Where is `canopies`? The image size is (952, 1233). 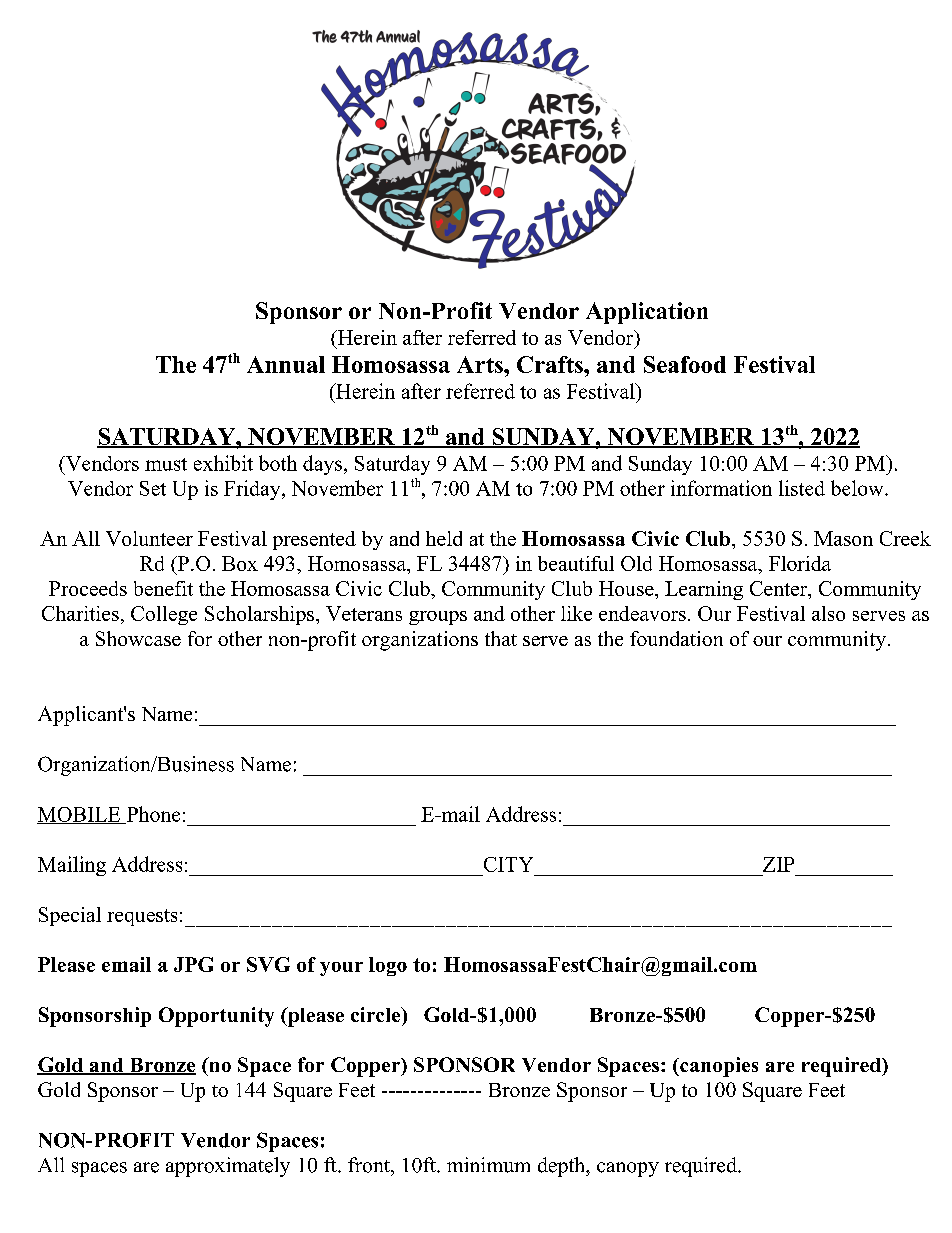 canopies is located at coordinates (718, 1067).
